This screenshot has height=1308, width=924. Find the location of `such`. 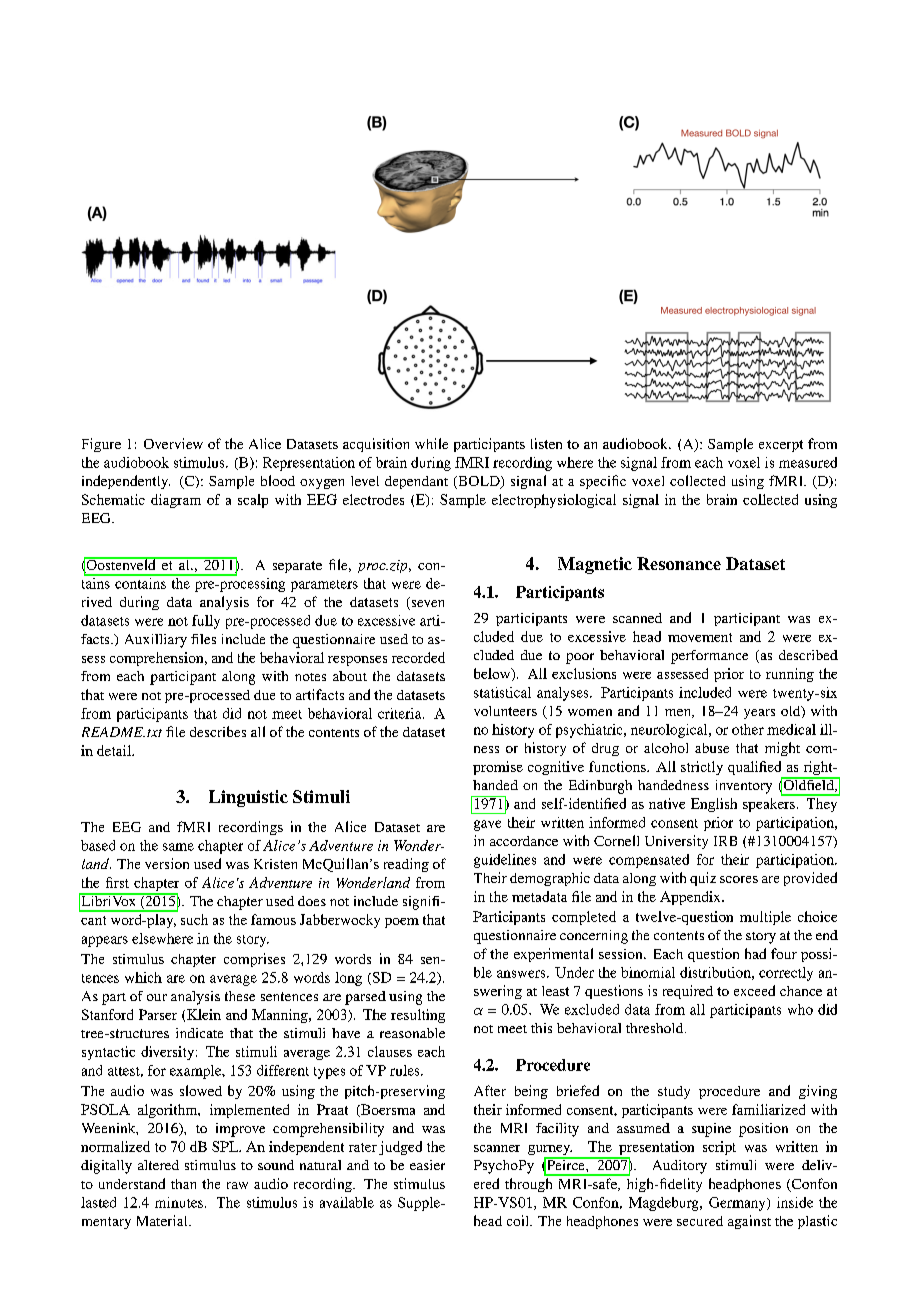

such is located at coordinates (194, 919).
